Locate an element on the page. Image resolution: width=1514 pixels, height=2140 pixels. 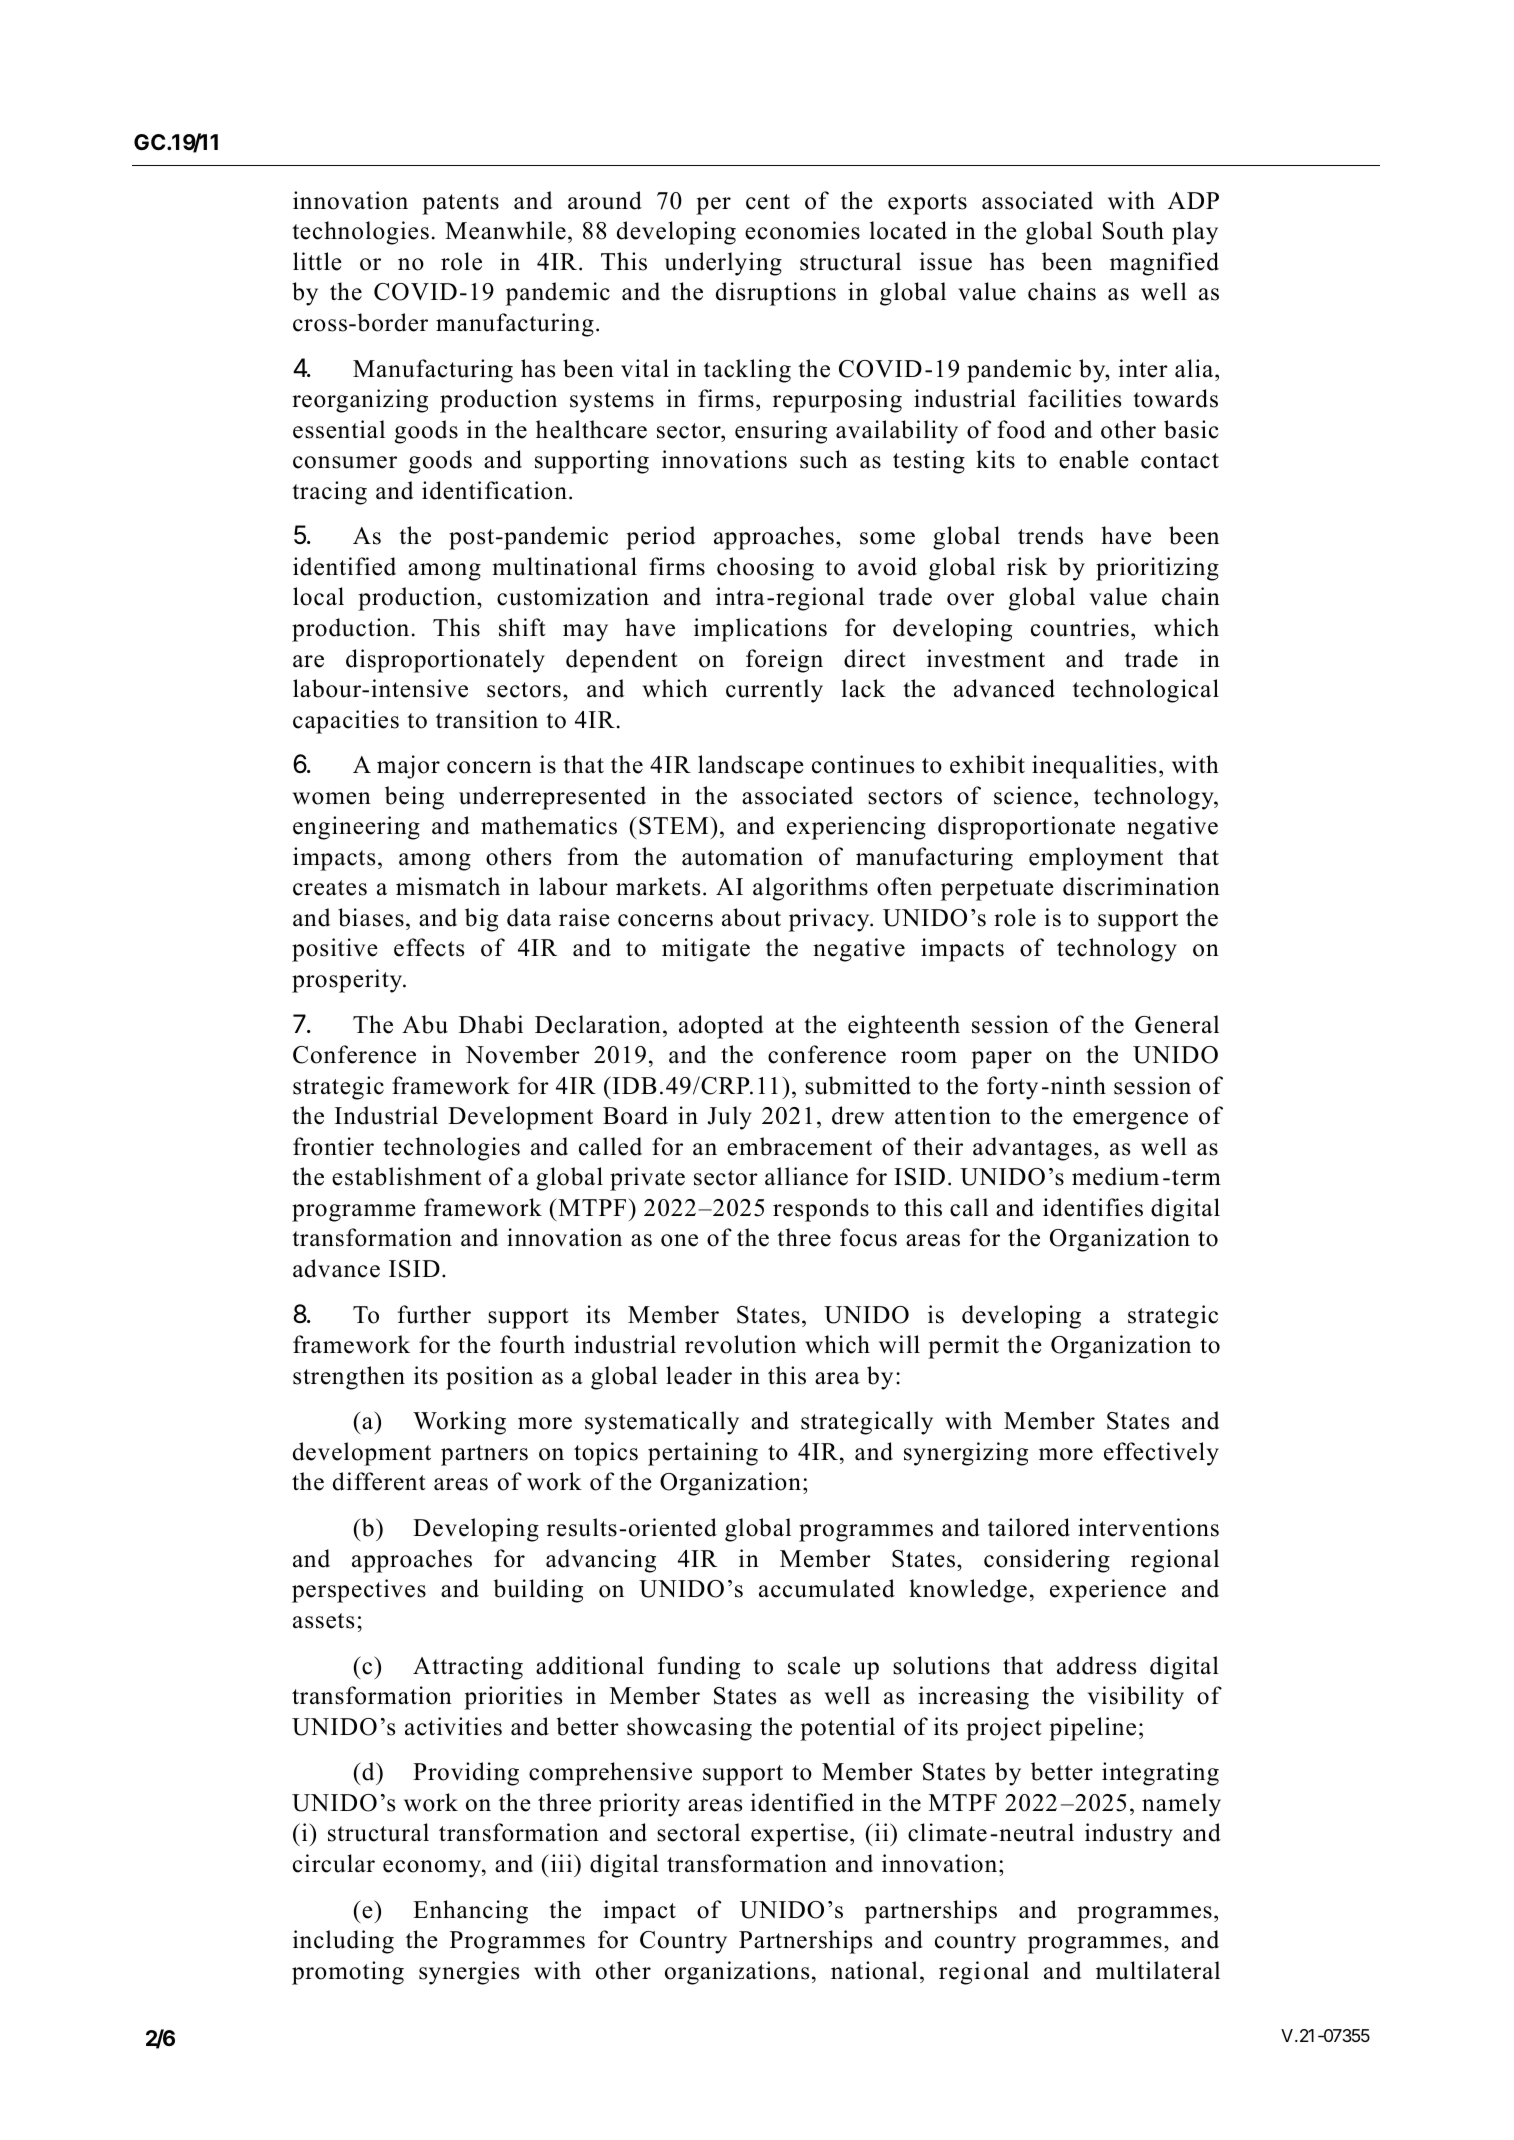
emergence is located at coordinates (1130, 1121).
